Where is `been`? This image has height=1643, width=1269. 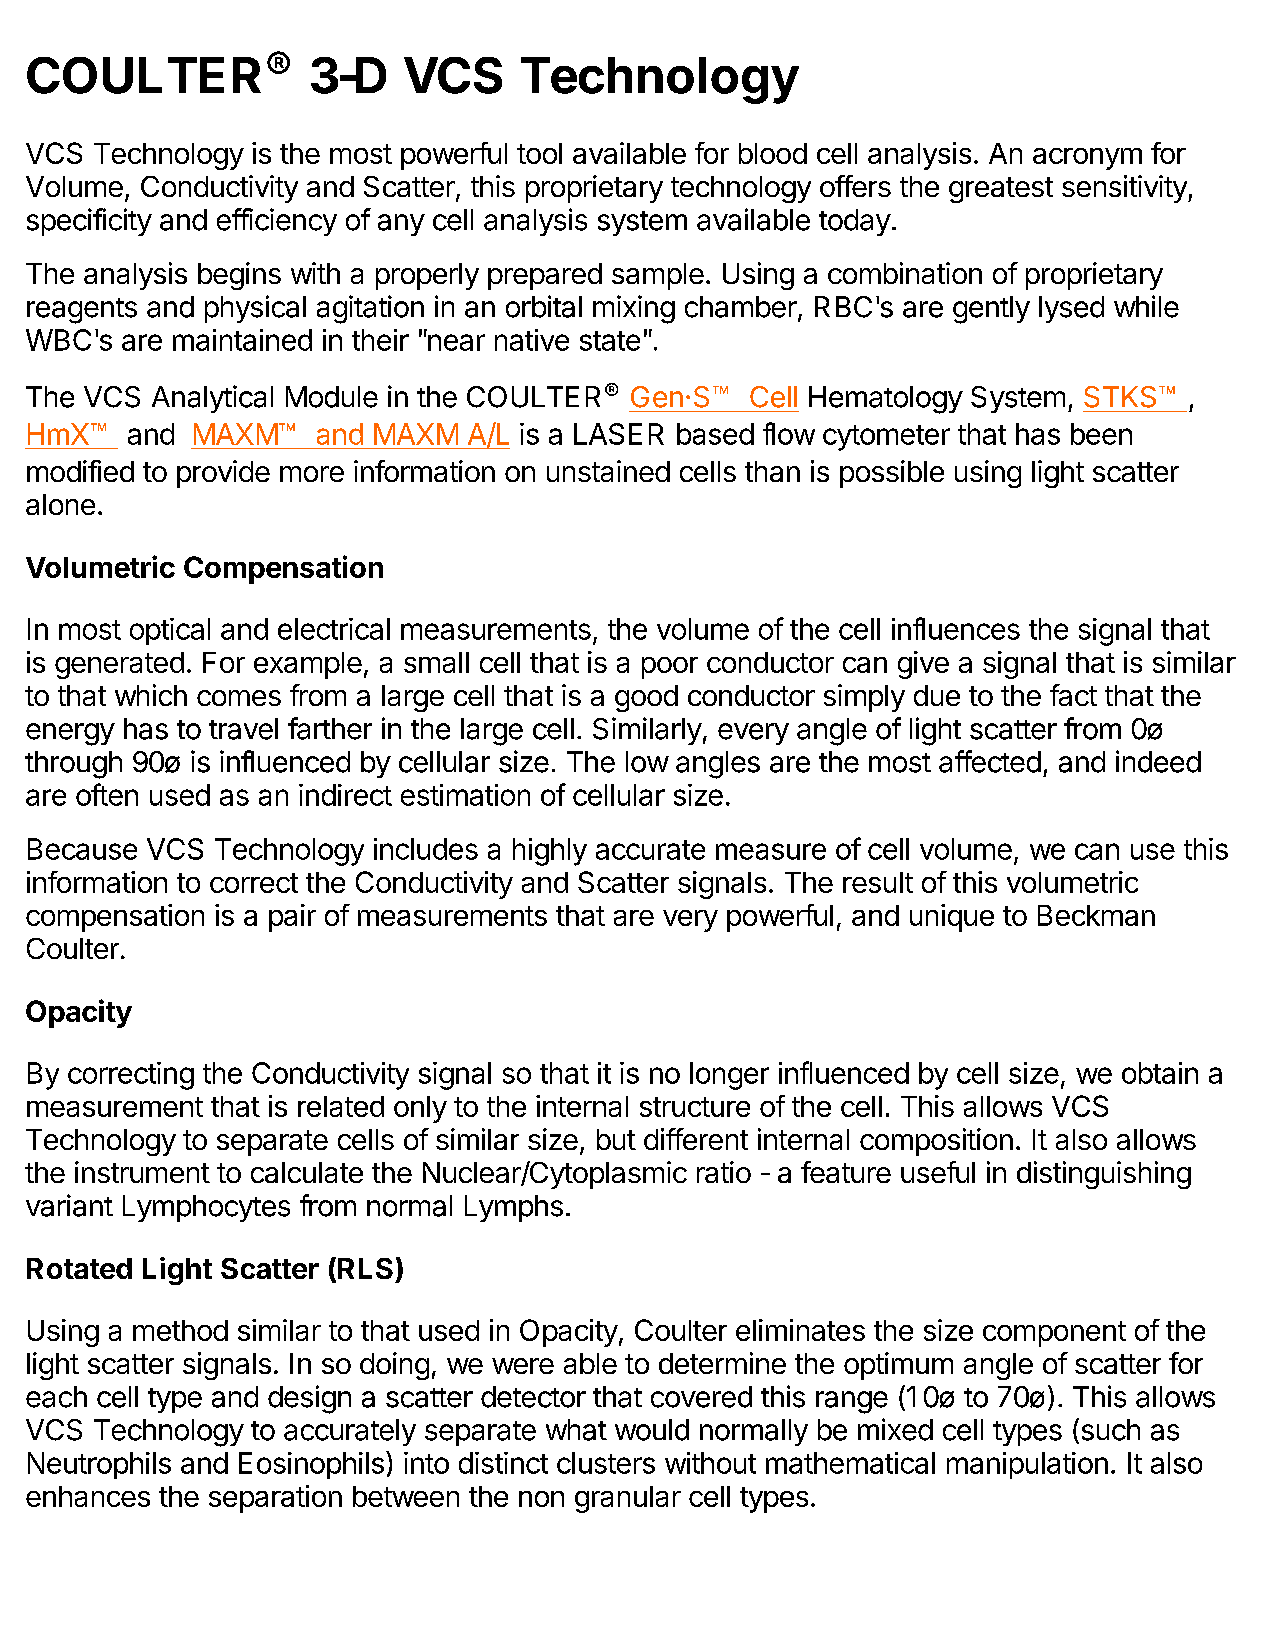
been is located at coordinates (1101, 434).
